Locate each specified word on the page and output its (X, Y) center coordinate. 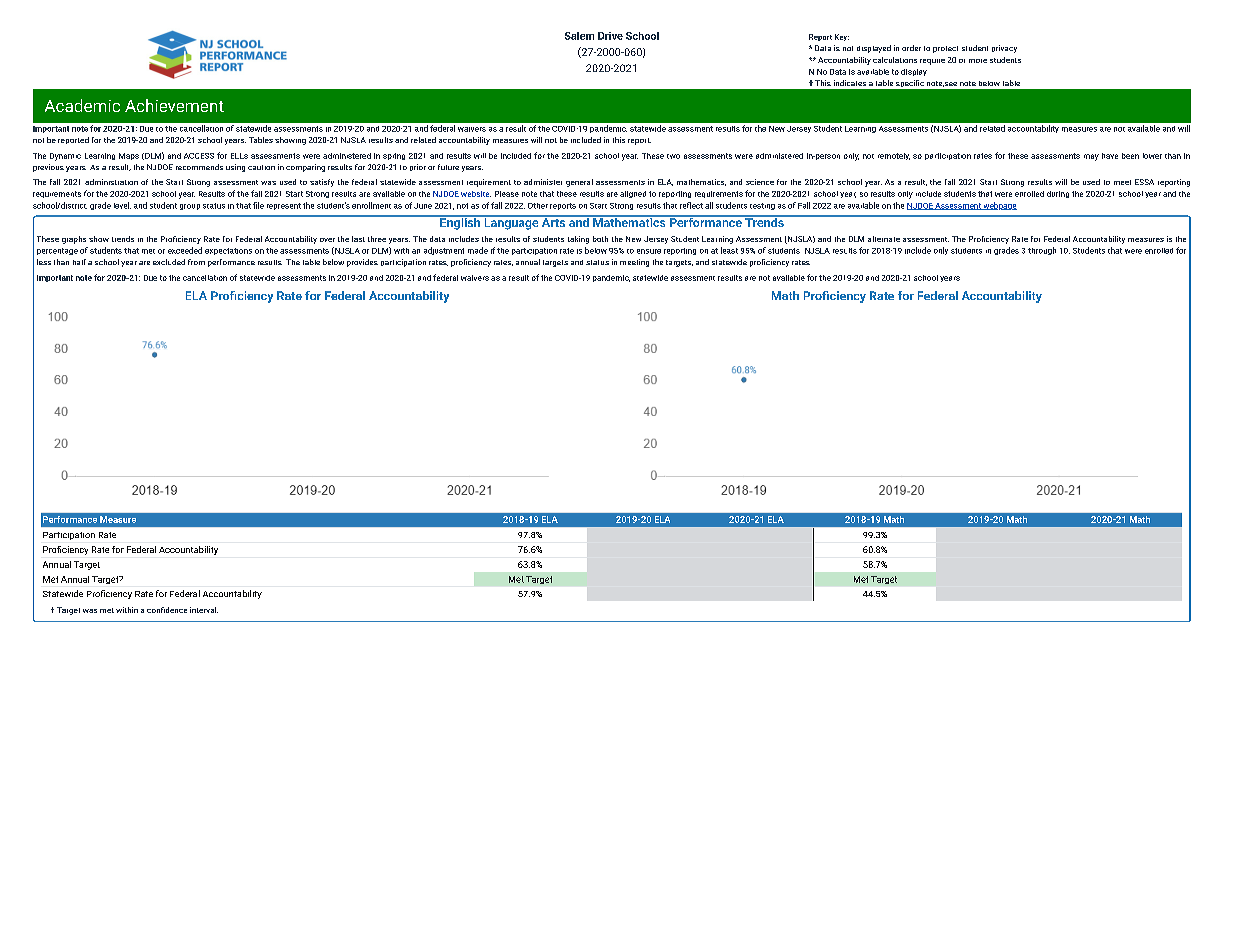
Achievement (174, 105)
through (1042, 251)
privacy (1004, 49)
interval (204, 610)
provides (362, 263)
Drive (610, 36)
